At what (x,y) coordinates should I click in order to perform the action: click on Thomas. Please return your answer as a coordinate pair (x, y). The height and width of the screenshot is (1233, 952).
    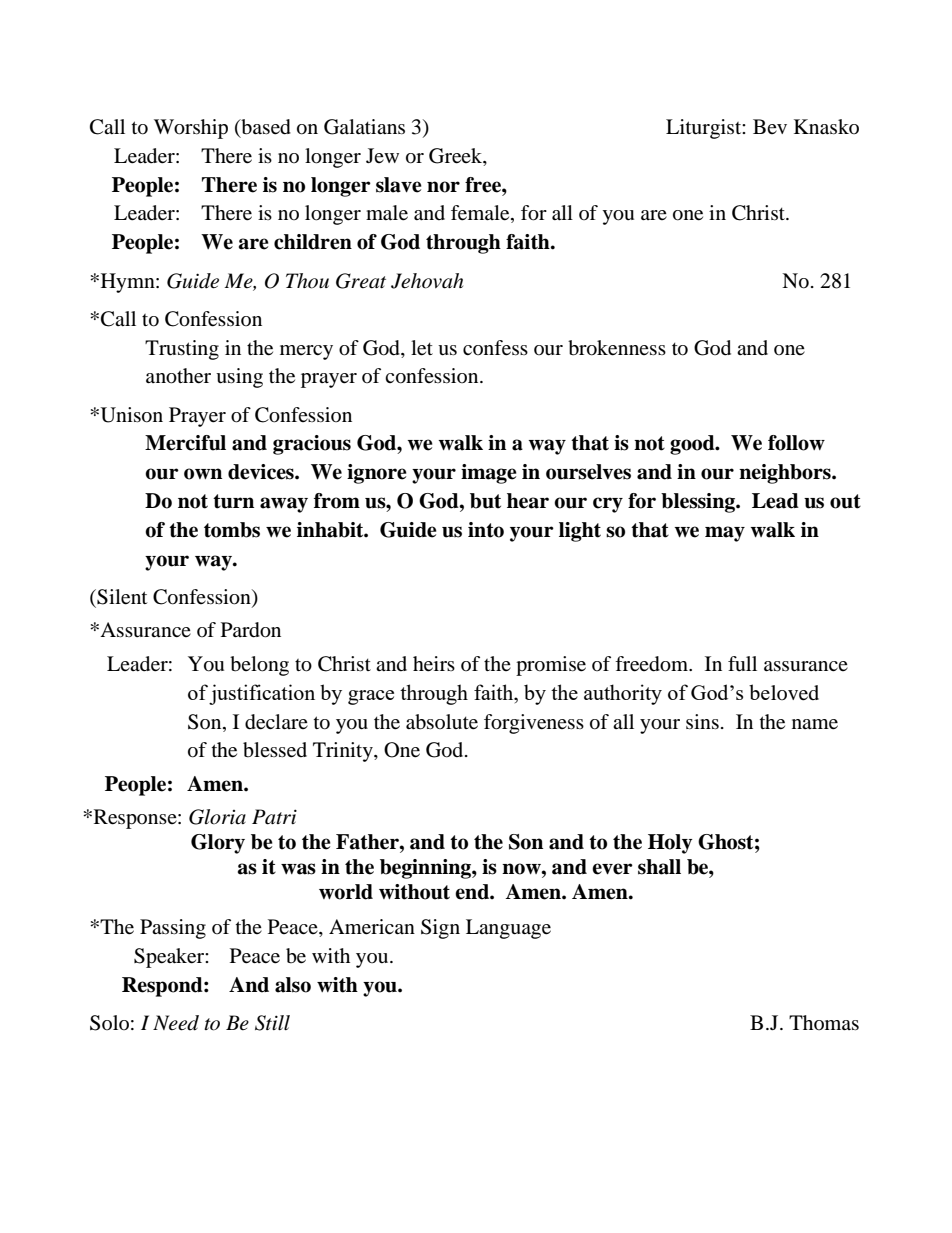
    Looking at the image, I should click on (824, 1022).
